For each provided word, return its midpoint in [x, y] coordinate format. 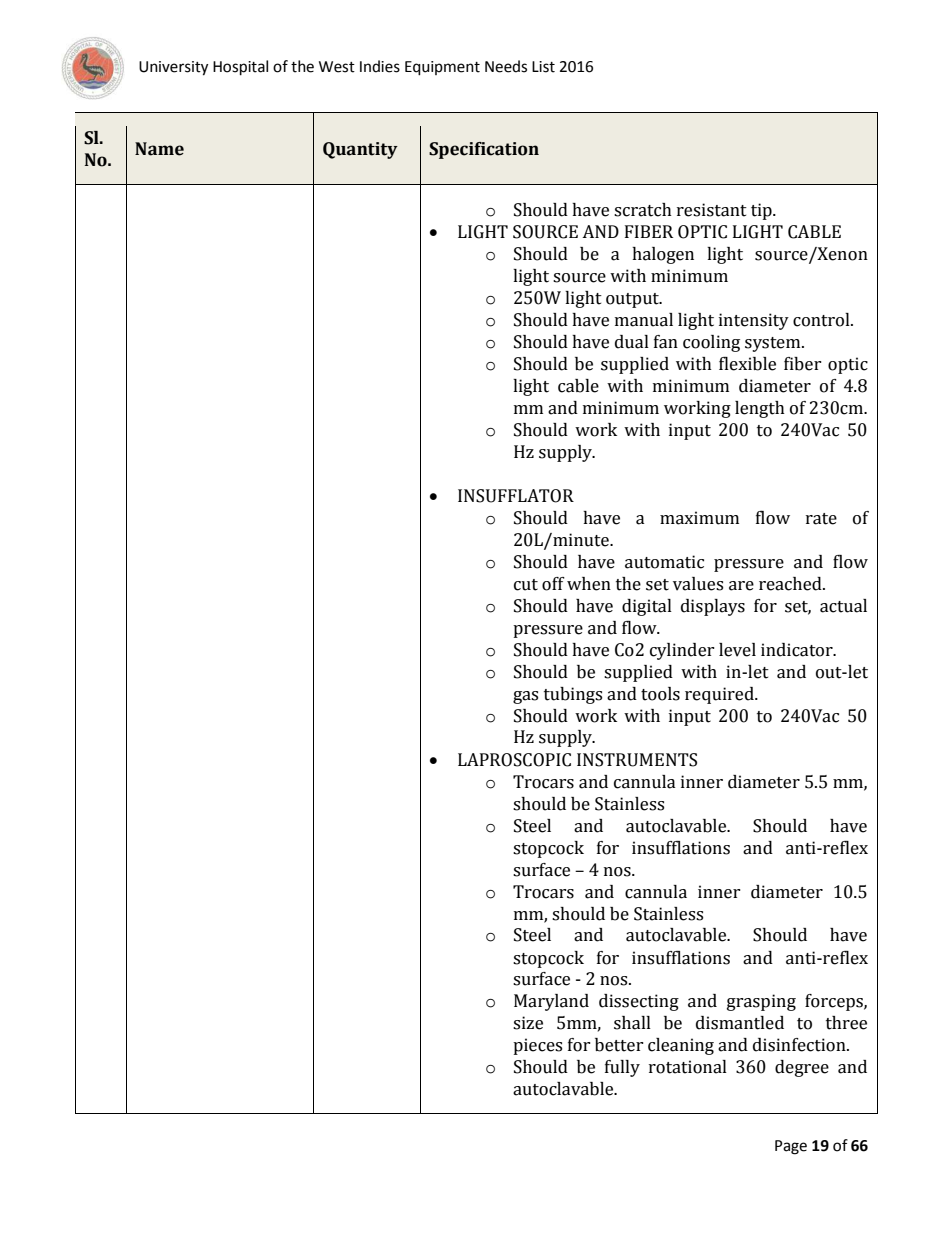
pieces [537, 1046]
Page [791, 1147]
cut [526, 585]
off [553, 584]
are [741, 586]
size [528, 1023]
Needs [506, 66]
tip [762, 211]
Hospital [240, 68]
